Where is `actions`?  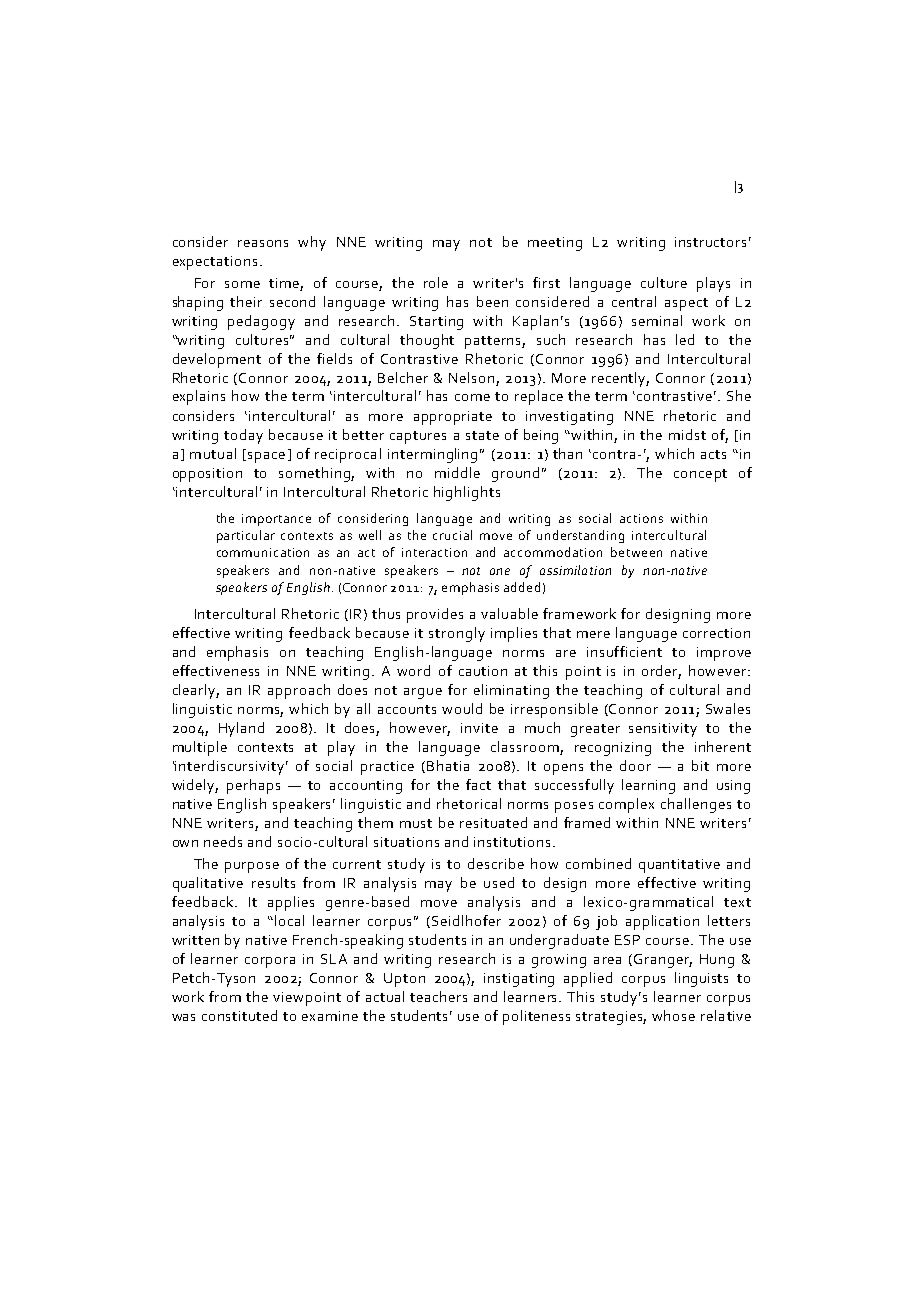 actions is located at coordinates (641, 518).
